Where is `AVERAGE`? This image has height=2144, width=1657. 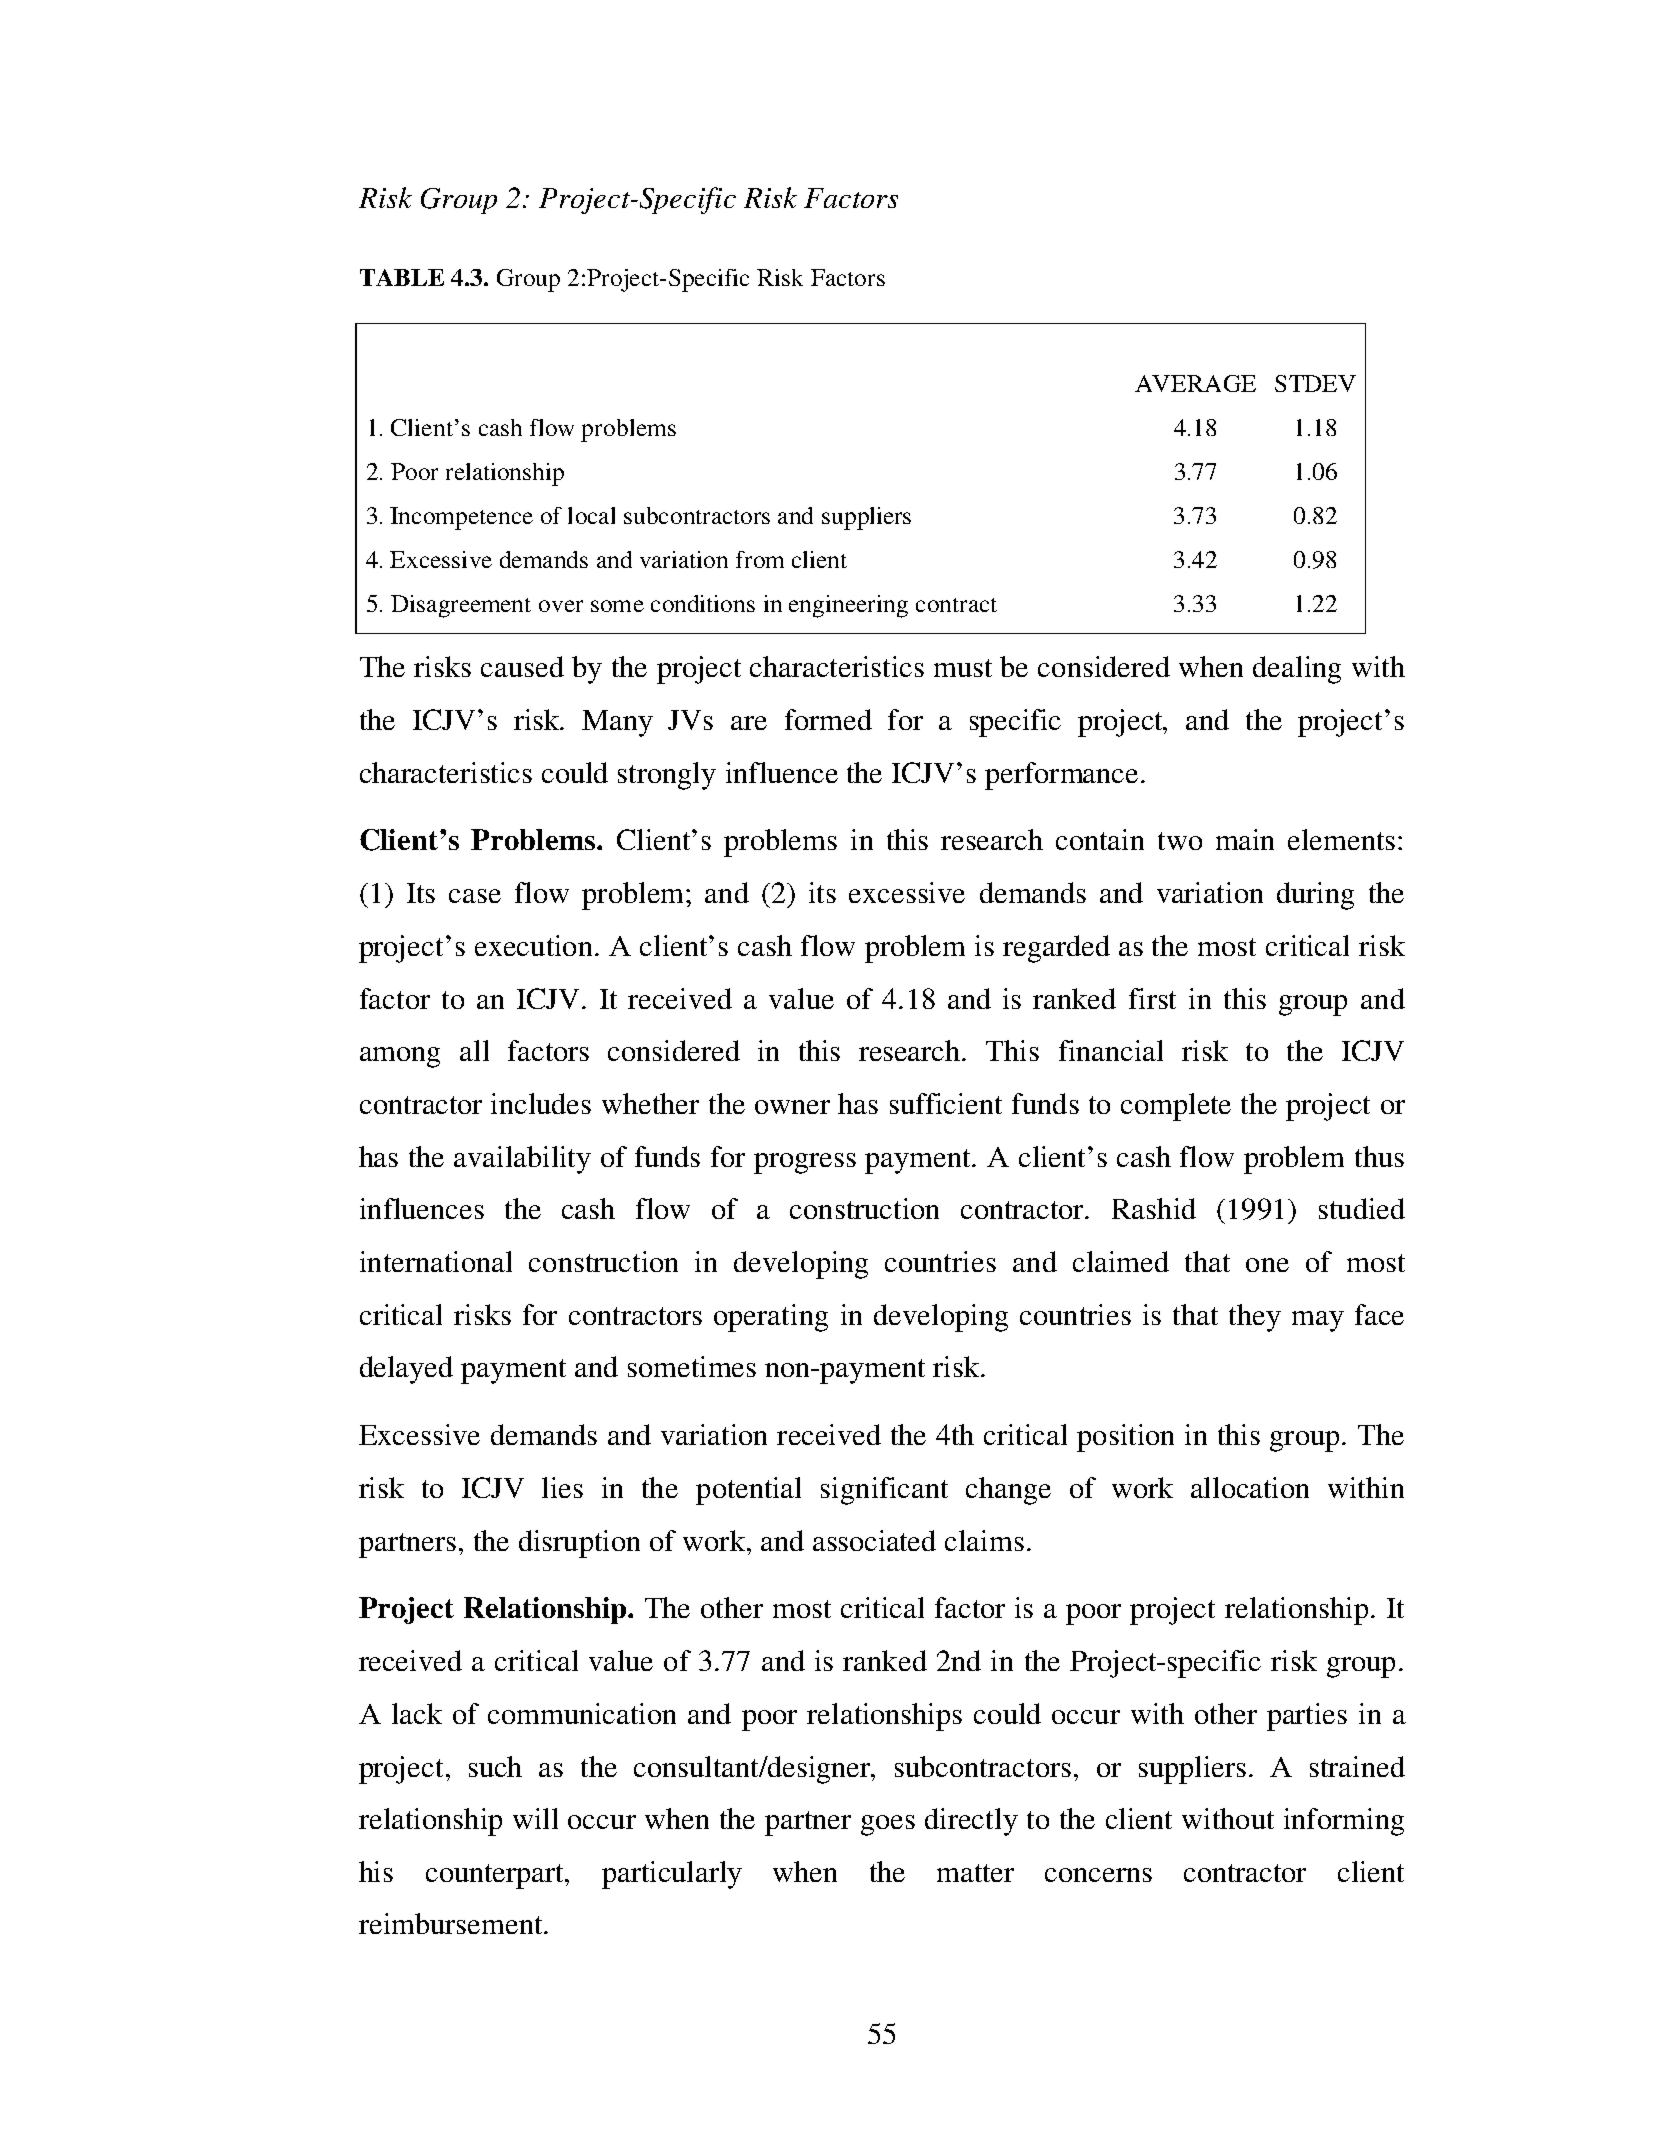
AVERAGE is located at coordinates (1195, 383).
